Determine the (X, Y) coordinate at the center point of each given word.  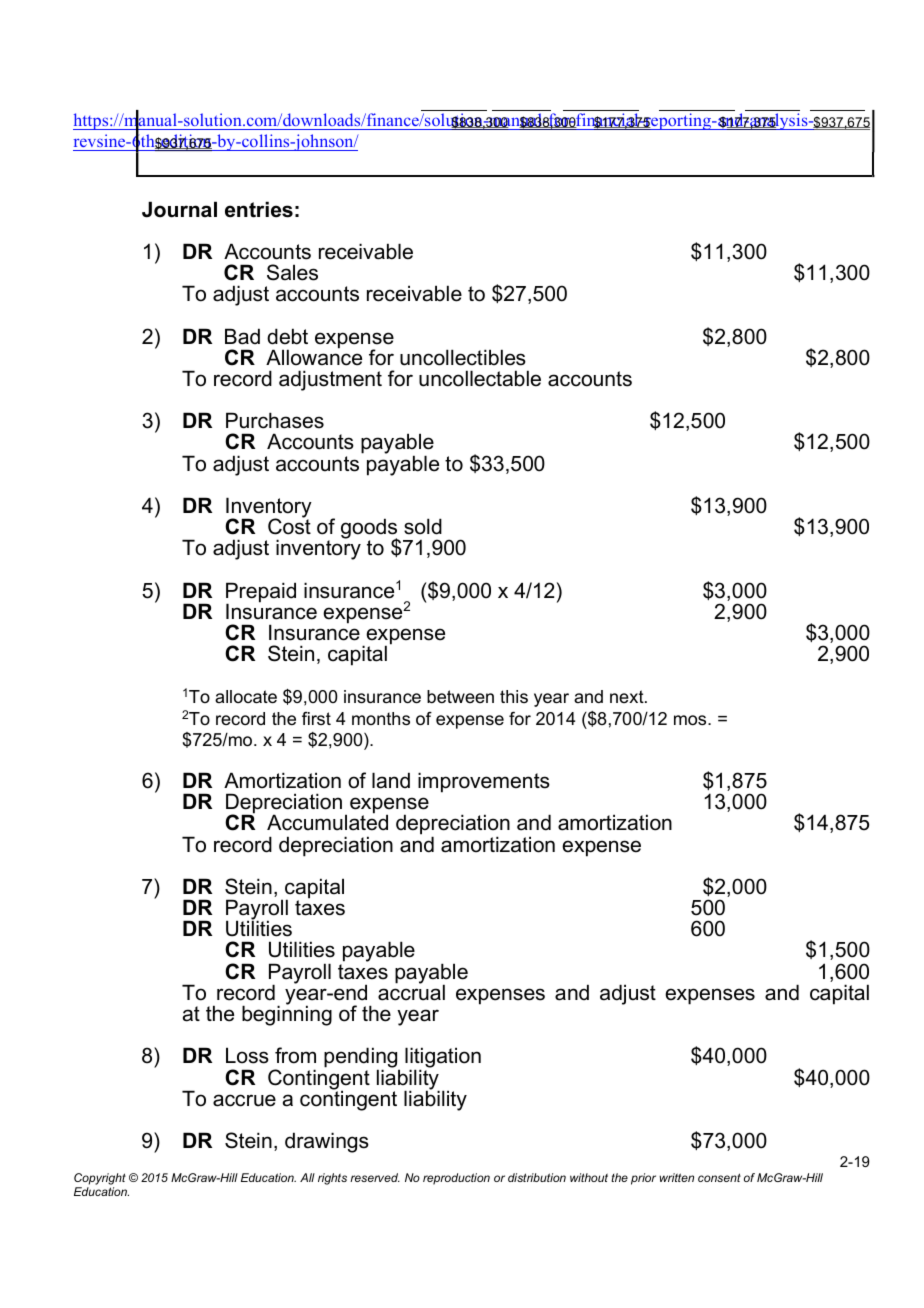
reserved (375, 1177)
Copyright (100, 1179)
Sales (292, 272)
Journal (179, 209)
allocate (246, 697)
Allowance (314, 356)
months (381, 719)
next (628, 696)
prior (643, 1179)
